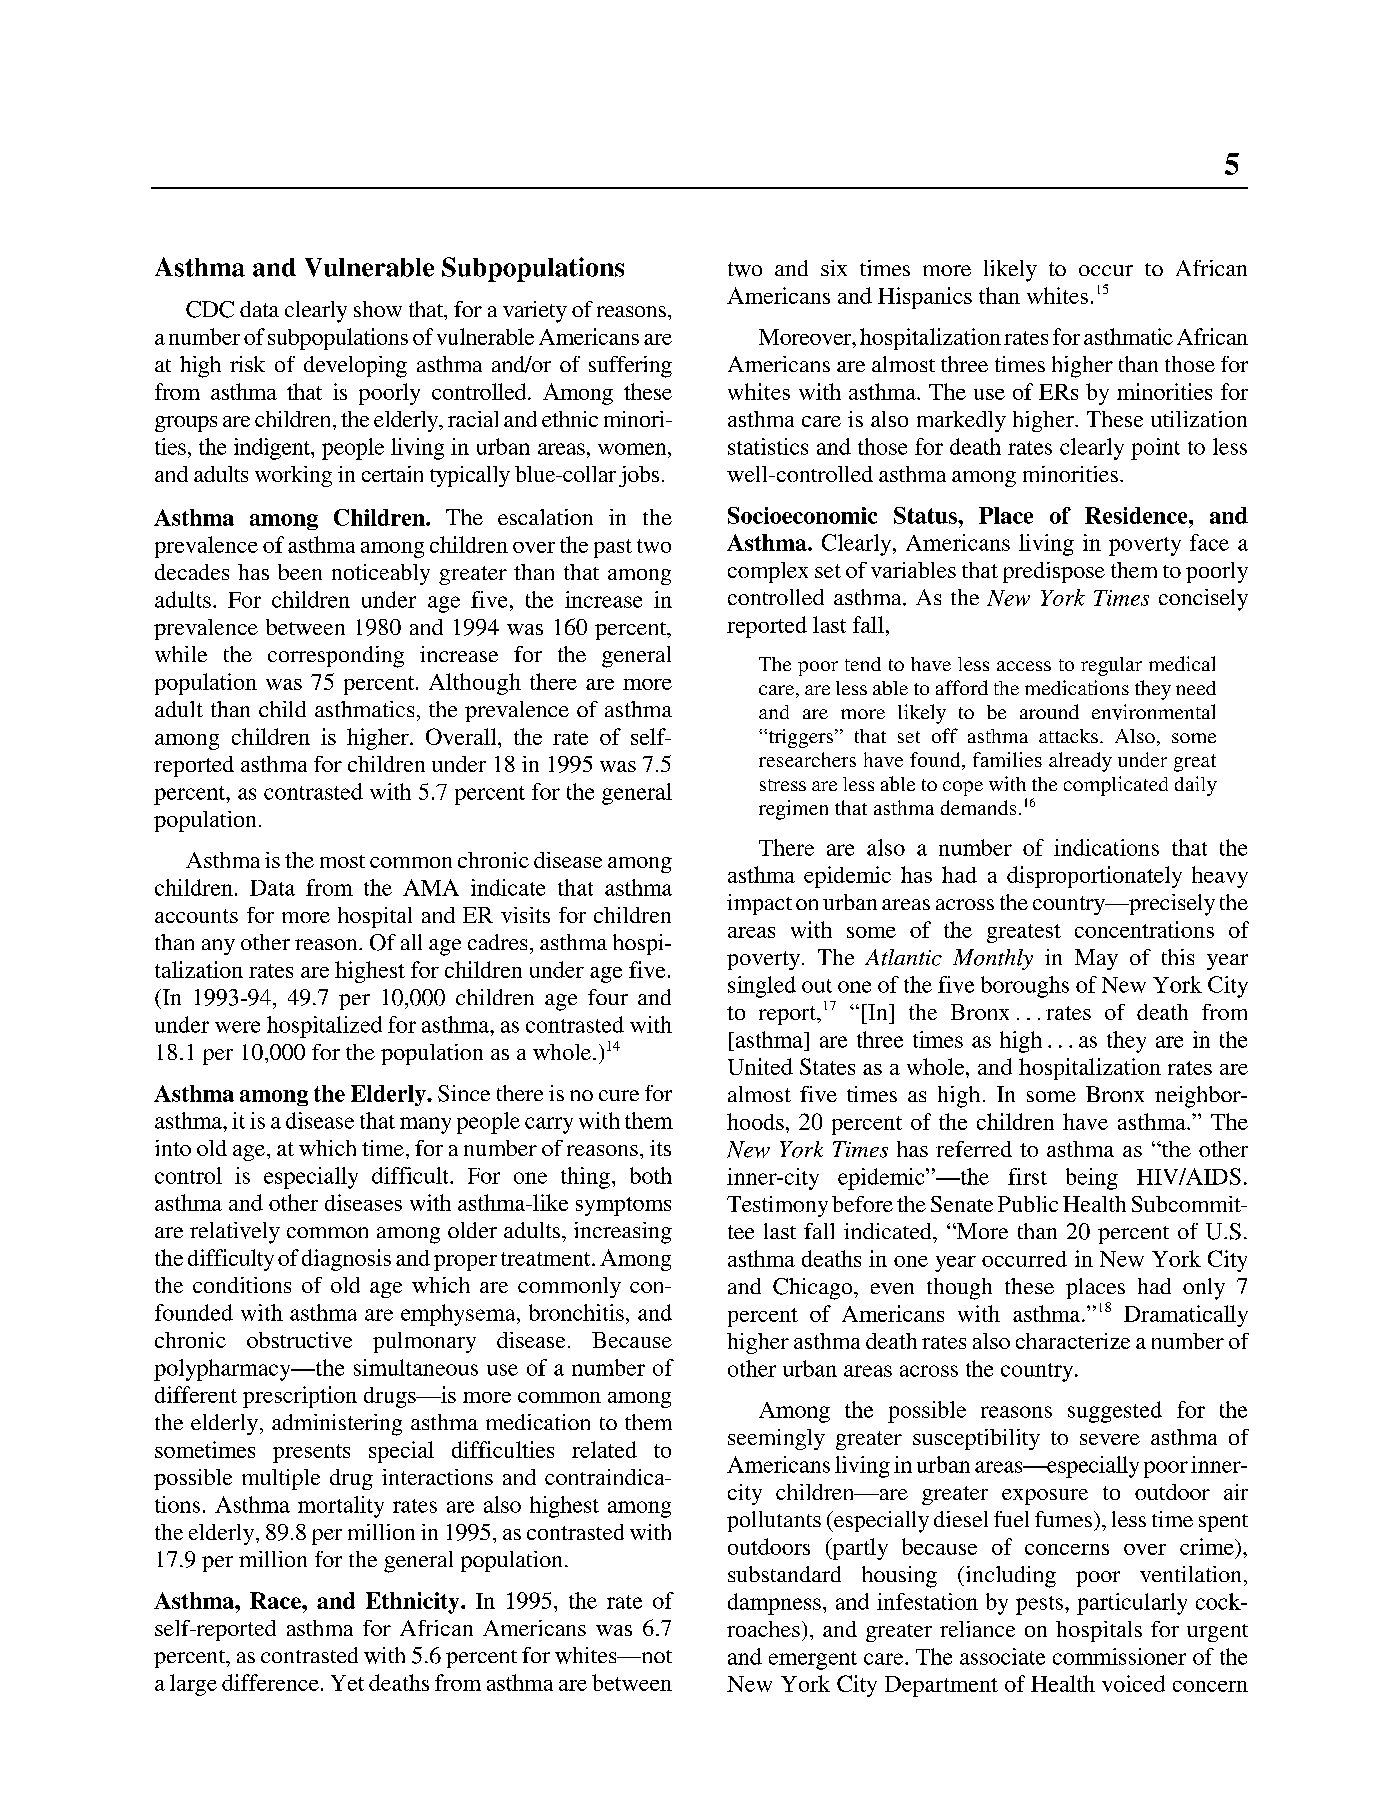 The image size is (1399, 1810). What do you see at coordinates (925, 298) in the page?
I see `Hispanics` at bounding box center [925, 298].
